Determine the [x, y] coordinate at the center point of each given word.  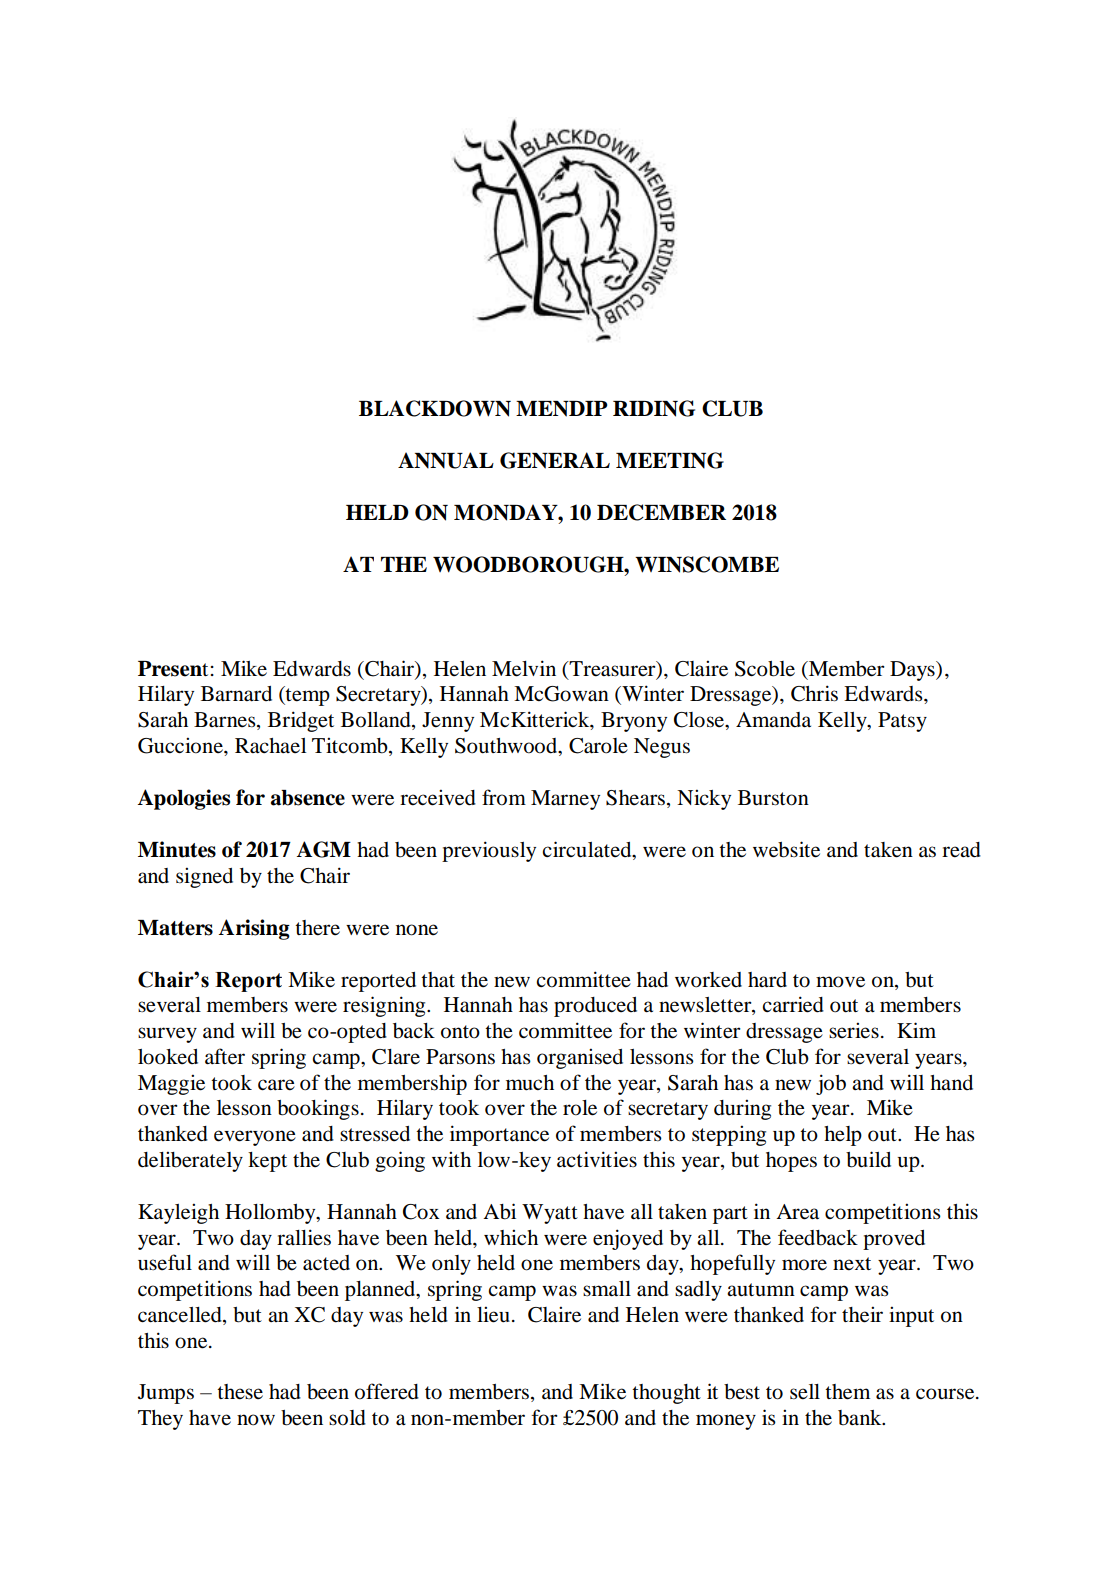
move [840, 982]
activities [597, 1159]
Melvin [524, 668]
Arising [254, 929]
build [868, 1159]
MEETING [670, 460]
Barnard [236, 694]
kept [267, 1162]
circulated [588, 850]
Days [913, 671]
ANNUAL [446, 460]
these [240, 1392]
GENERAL [555, 460]
